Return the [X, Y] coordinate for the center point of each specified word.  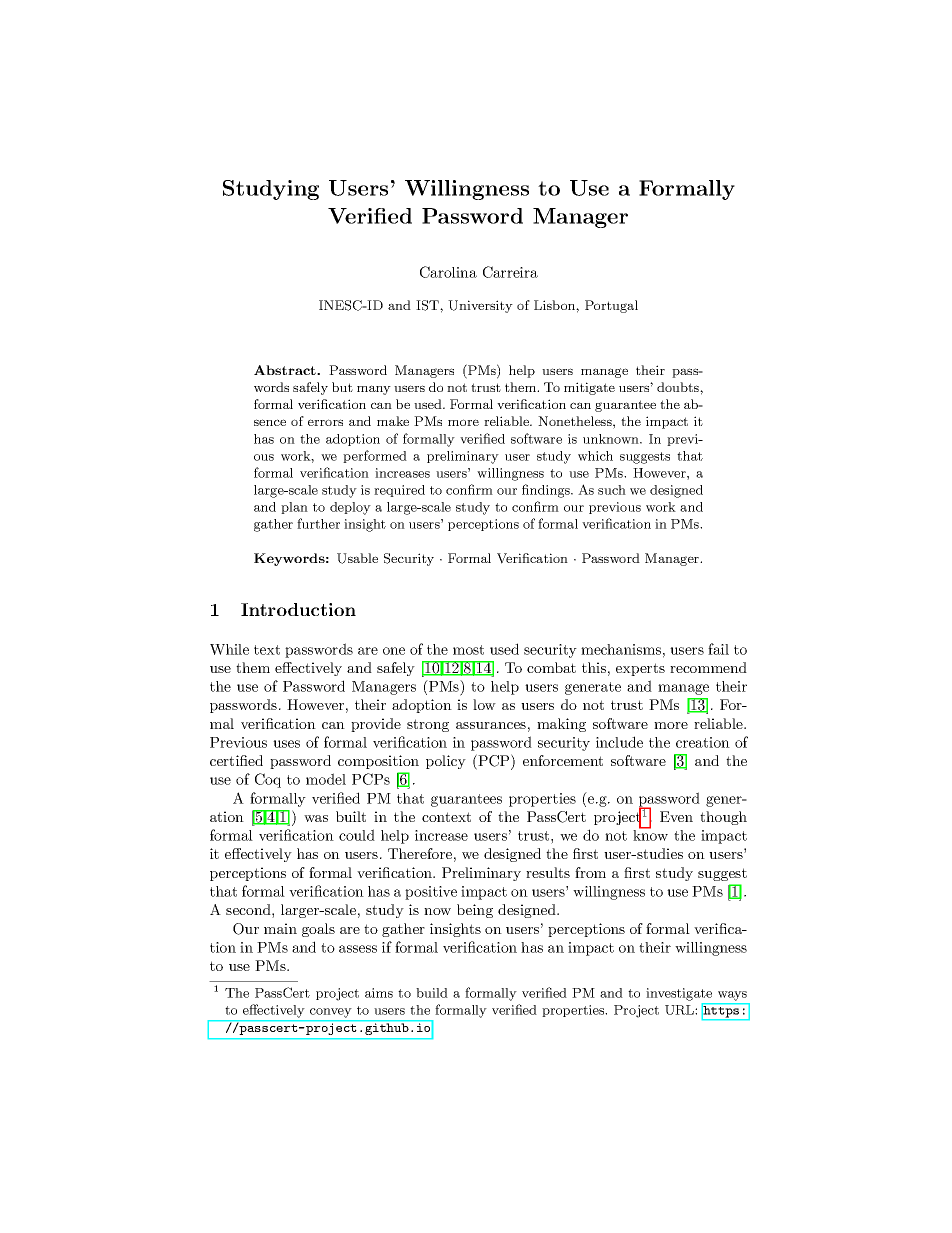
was [316, 818]
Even [676, 816]
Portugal [611, 306]
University [480, 306]
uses [286, 744]
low [484, 704]
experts [640, 669]
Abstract [286, 370]
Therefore [420, 853]
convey [330, 1013]
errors [325, 422]
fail [718, 649]
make [393, 421]
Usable [357, 558]
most [468, 650]
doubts [679, 387]
